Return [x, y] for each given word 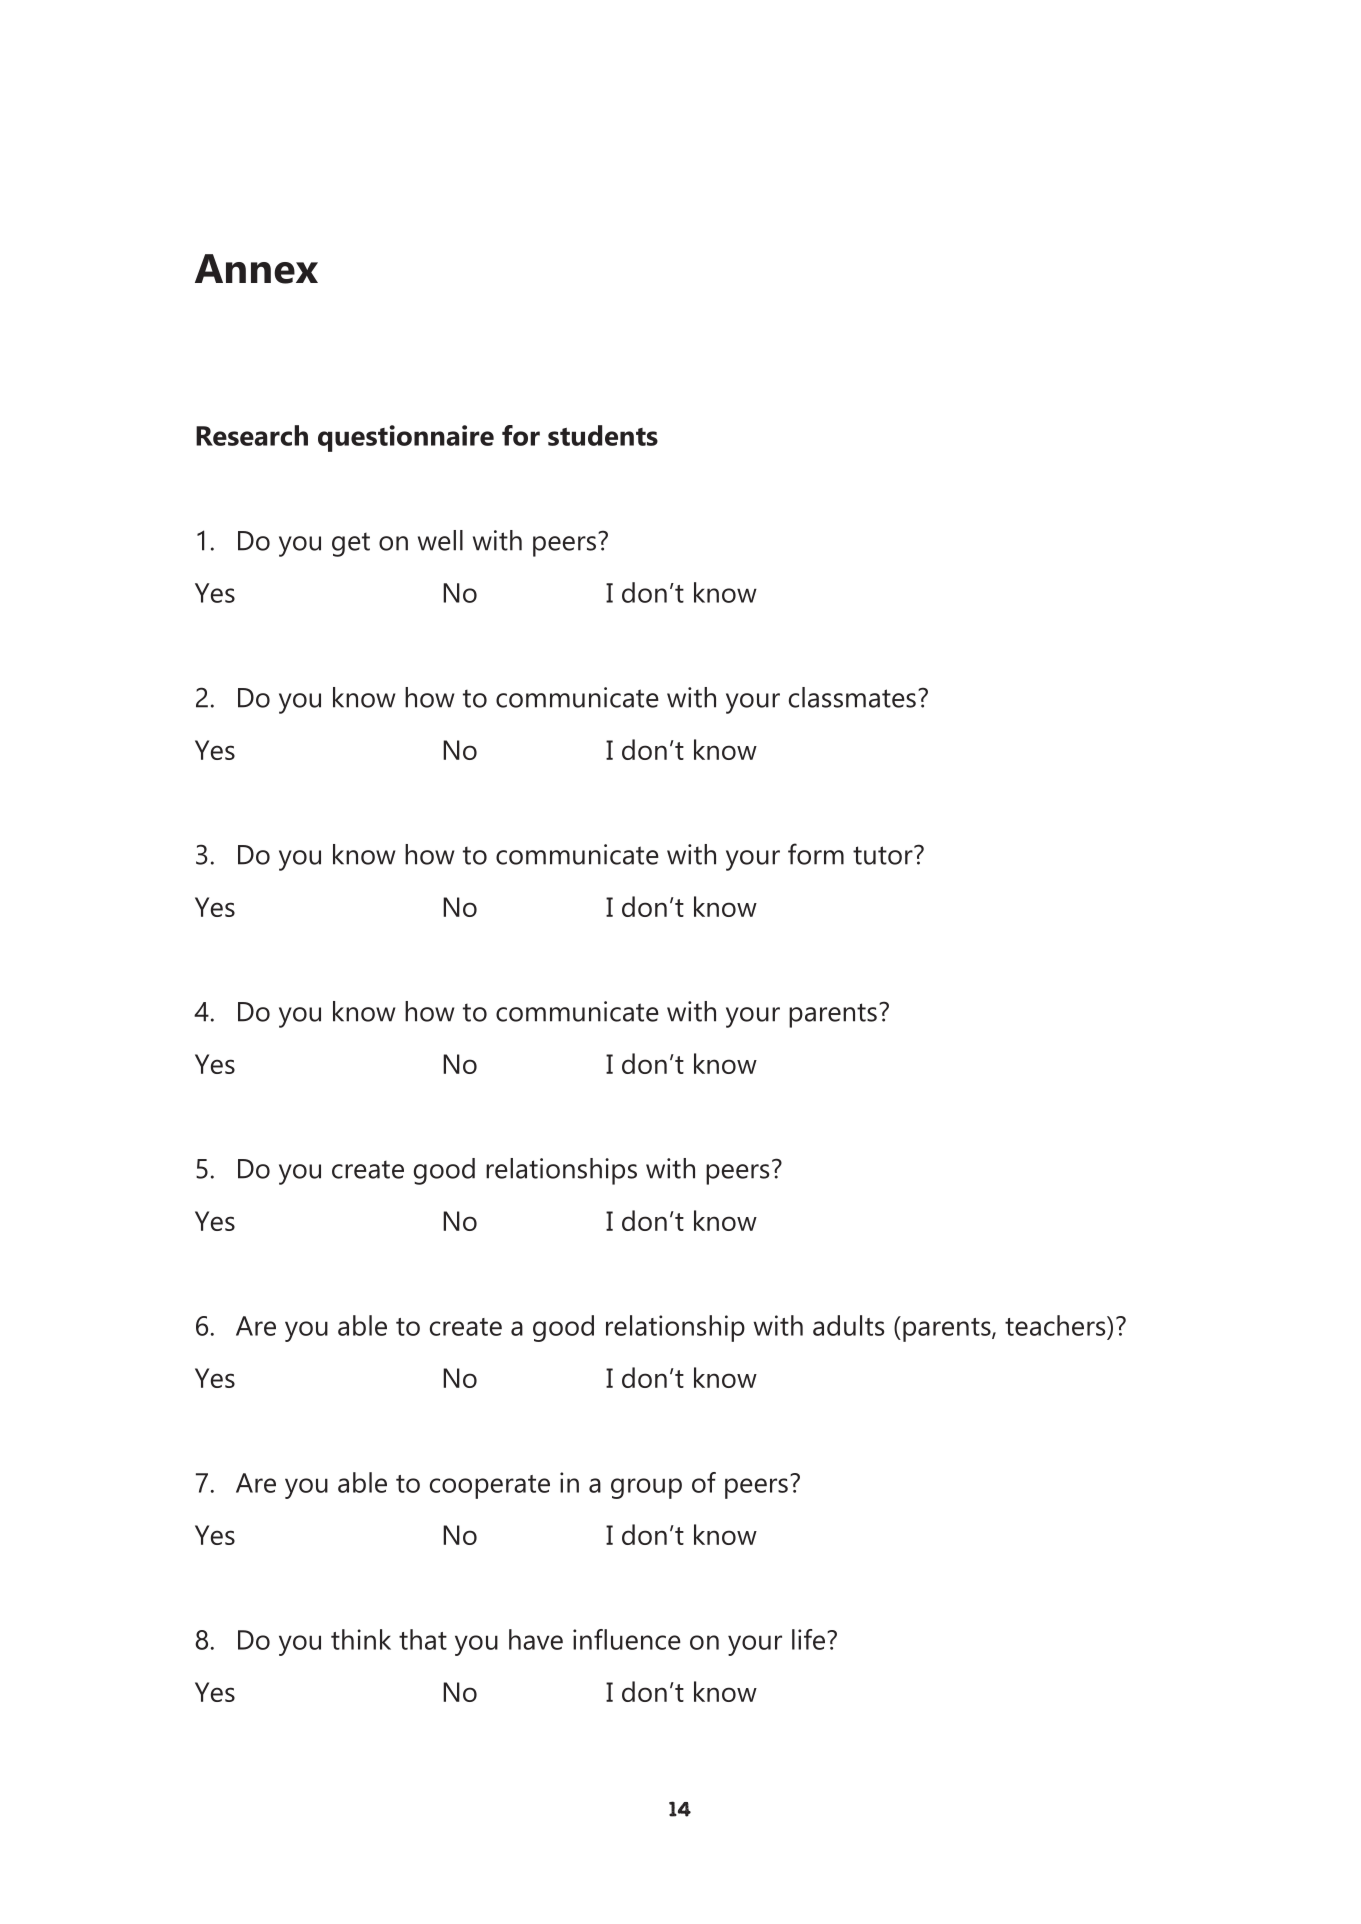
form [816, 854]
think [361, 1639]
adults [848, 1325]
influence [627, 1639]
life [808, 1639]
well [440, 540]
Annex [256, 269]
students [603, 435]
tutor [884, 855]
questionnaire [406, 438]
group [646, 1488]
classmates [852, 697]
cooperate [490, 1487]
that [423, 1639]
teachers [1056, 1325]
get [351, 544]
